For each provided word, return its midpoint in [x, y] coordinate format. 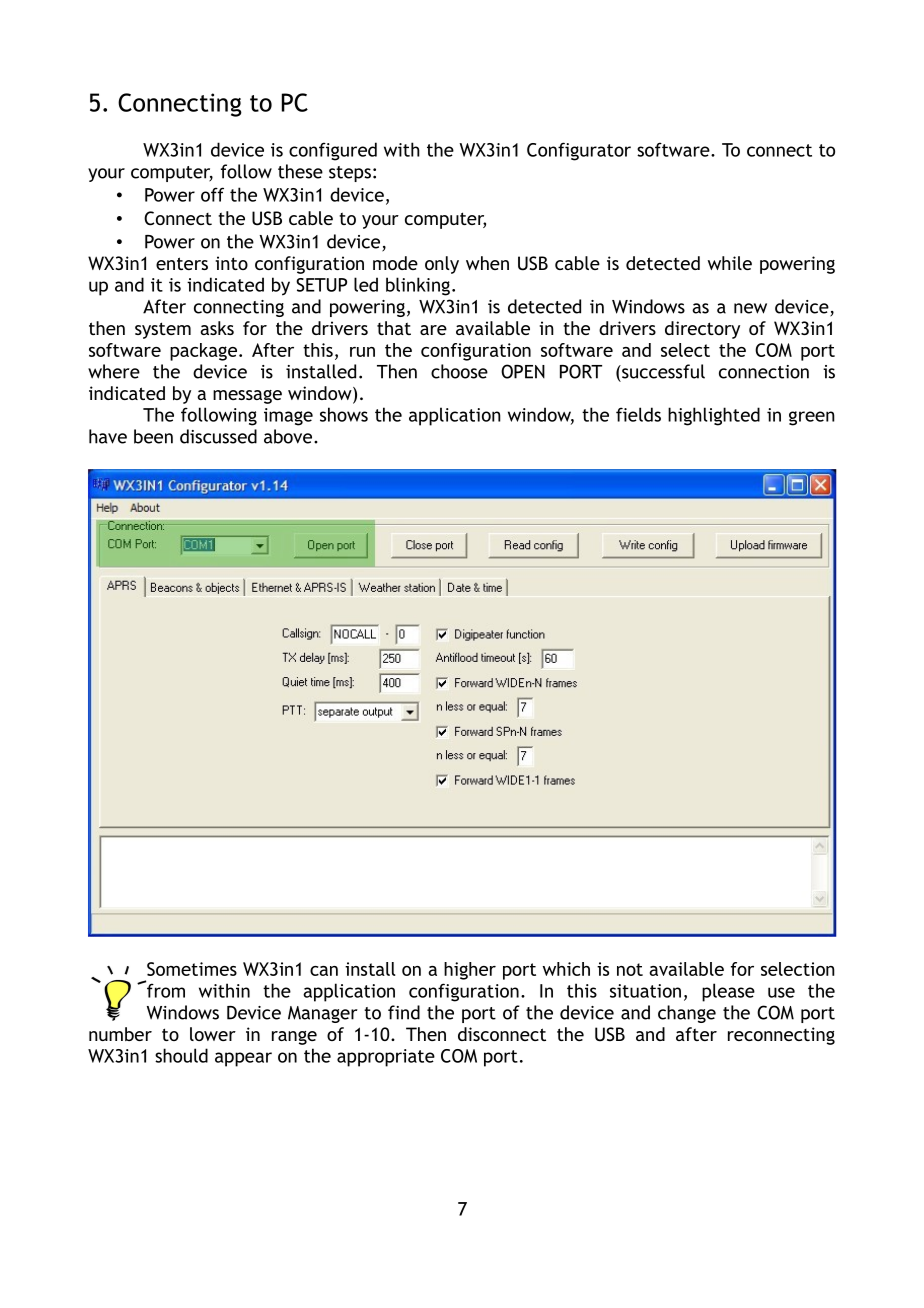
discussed [218, 436]
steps [350, 174]
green [812, 418]
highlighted [714, 416]
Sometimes [192, 969]
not [630, 969]
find [404, 1012]
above [289, 436]
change [687, 1014]
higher [470, 971]
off [212, 194]
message [247, 397]
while [730, 263]
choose [459, 371]
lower [213, 1034]
